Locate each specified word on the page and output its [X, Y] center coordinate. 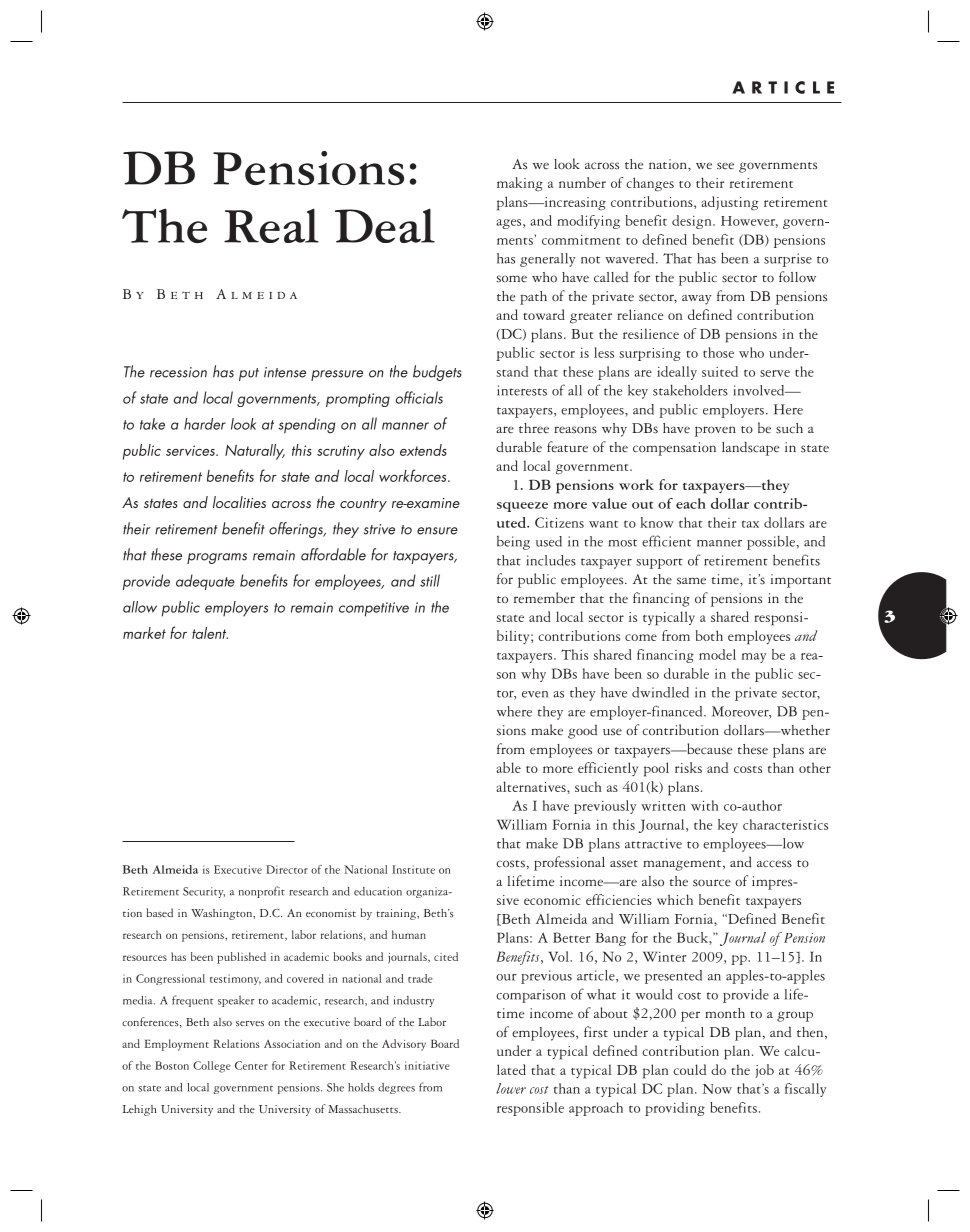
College [212, 1067]
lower [511, 1088]
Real [271, 225]
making [520, 184]
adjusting [729, 203]
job [765, 1071]
